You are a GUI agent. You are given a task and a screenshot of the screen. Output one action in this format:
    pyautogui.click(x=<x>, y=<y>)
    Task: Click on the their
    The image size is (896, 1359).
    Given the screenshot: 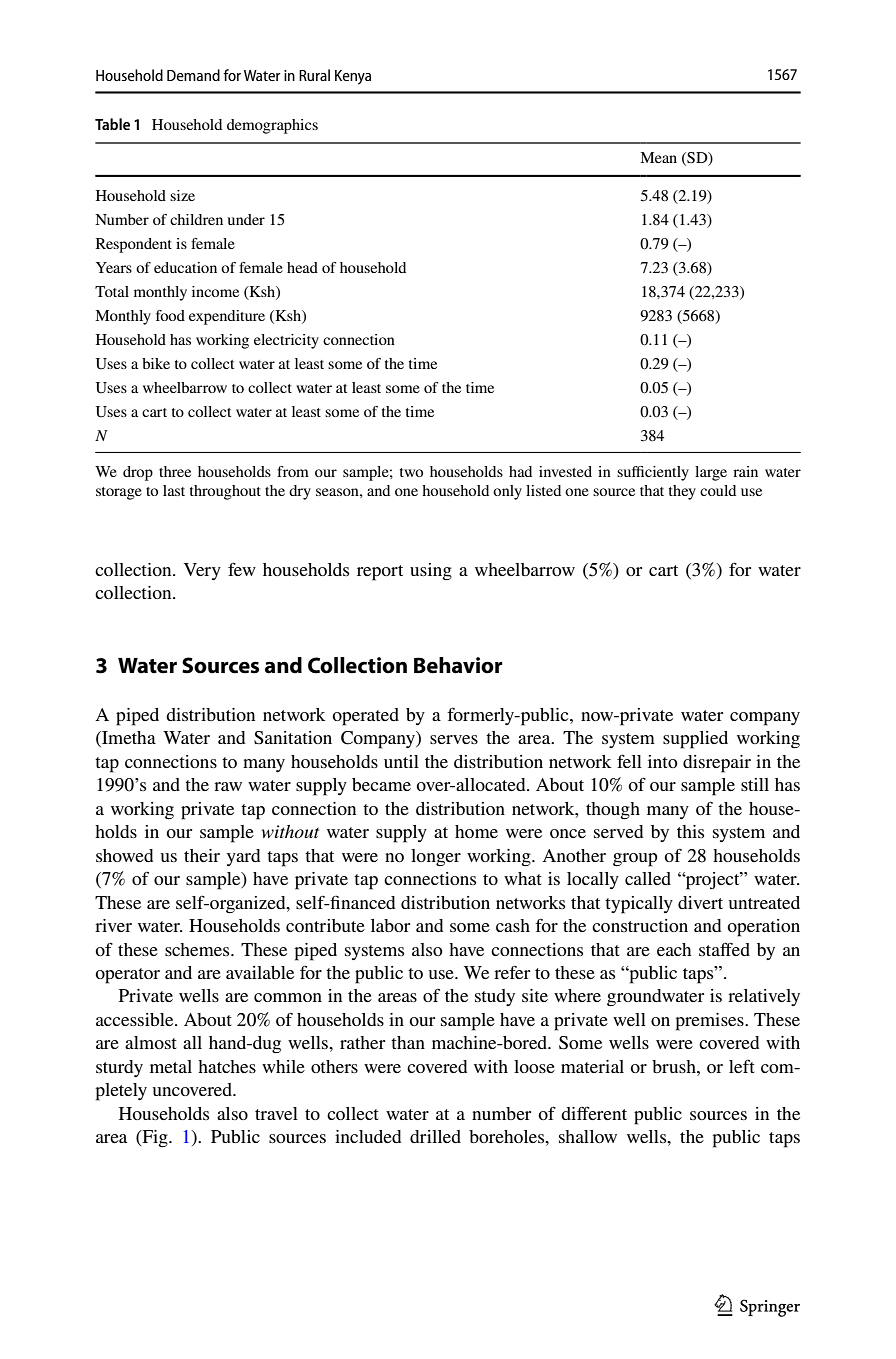 What is the action you would take?
    pyautogui.click(x=202, y=855)
